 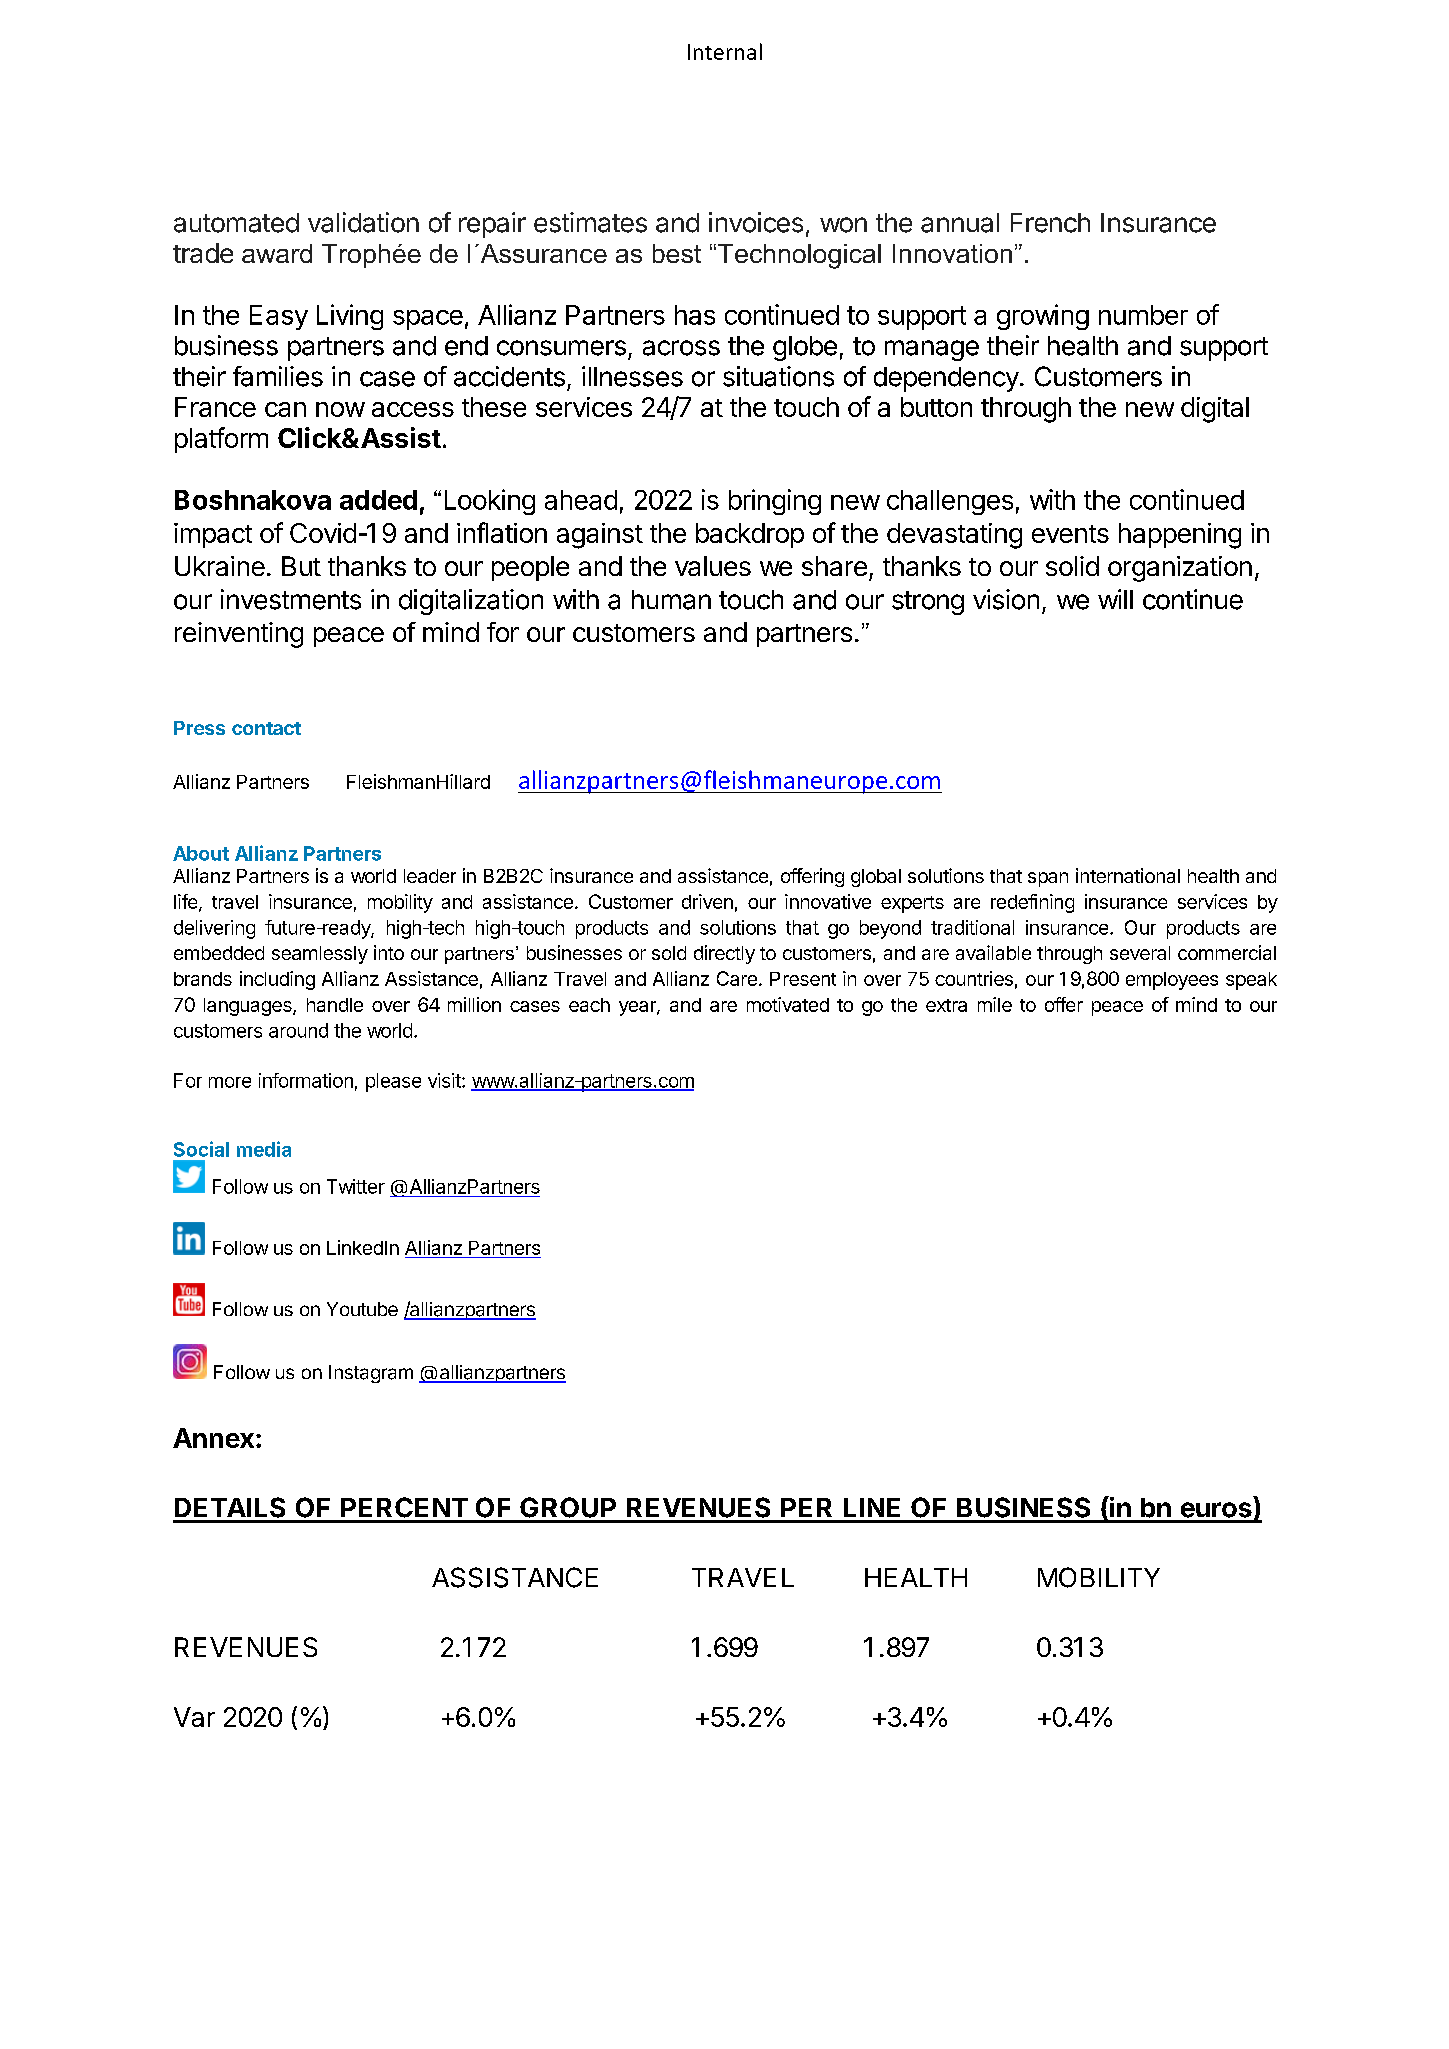 I want to click on validation, so click(x=363, y=222).
